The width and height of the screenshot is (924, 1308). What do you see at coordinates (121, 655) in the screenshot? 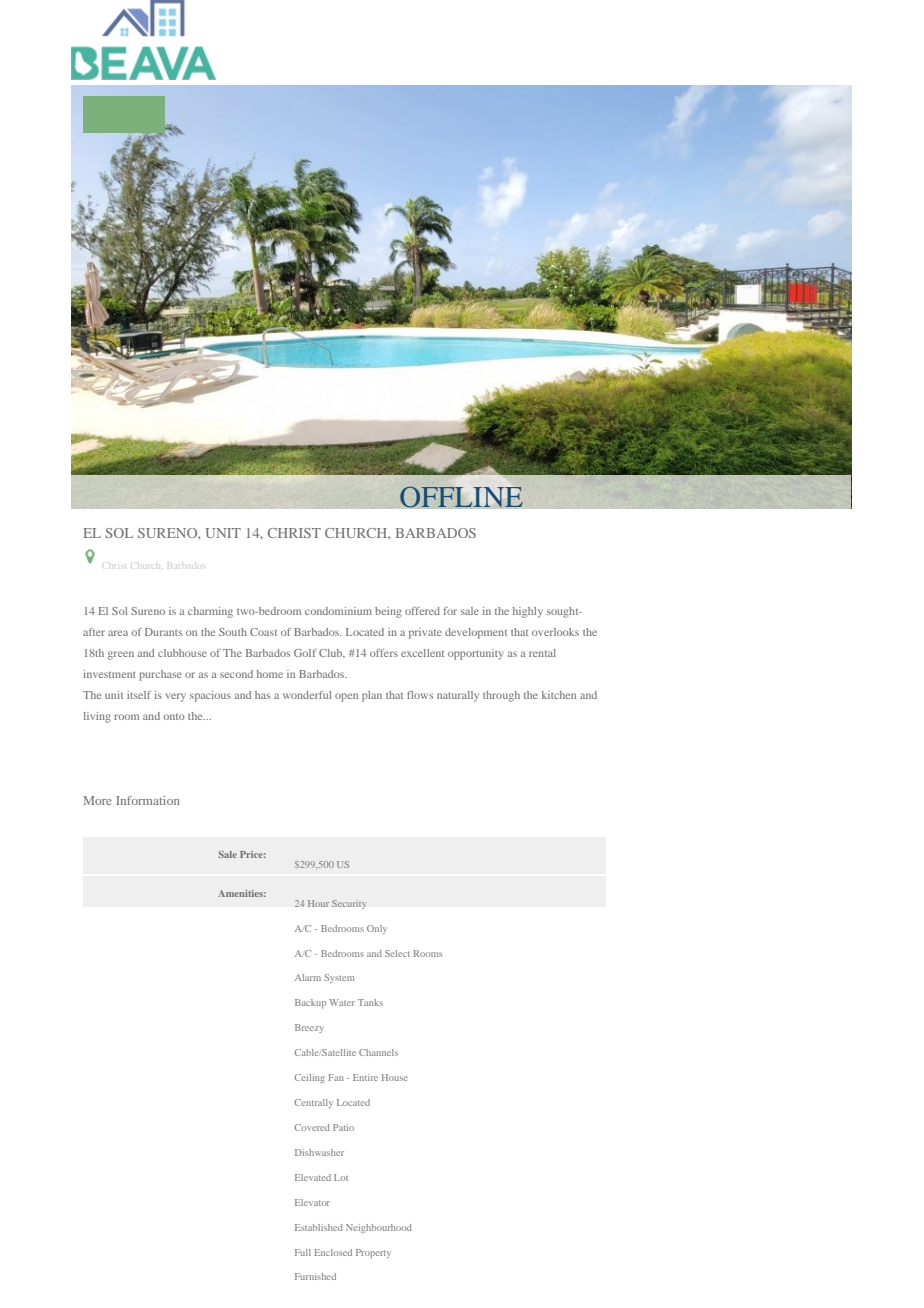
I see `green` at bounding box center [121, 655].
